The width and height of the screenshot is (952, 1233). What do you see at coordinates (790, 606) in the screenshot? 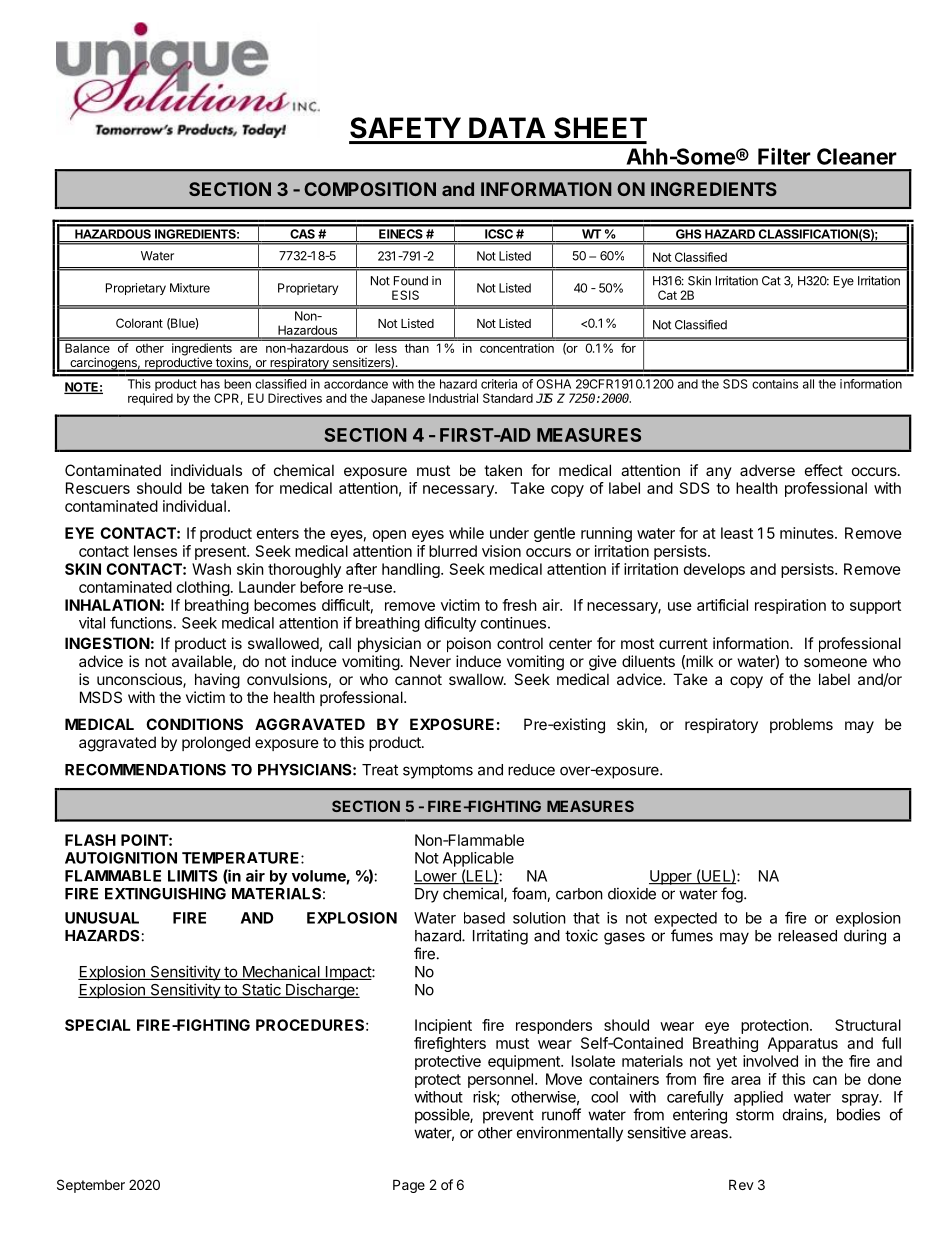
I see `respiration` at bounding box center [790, 606].
